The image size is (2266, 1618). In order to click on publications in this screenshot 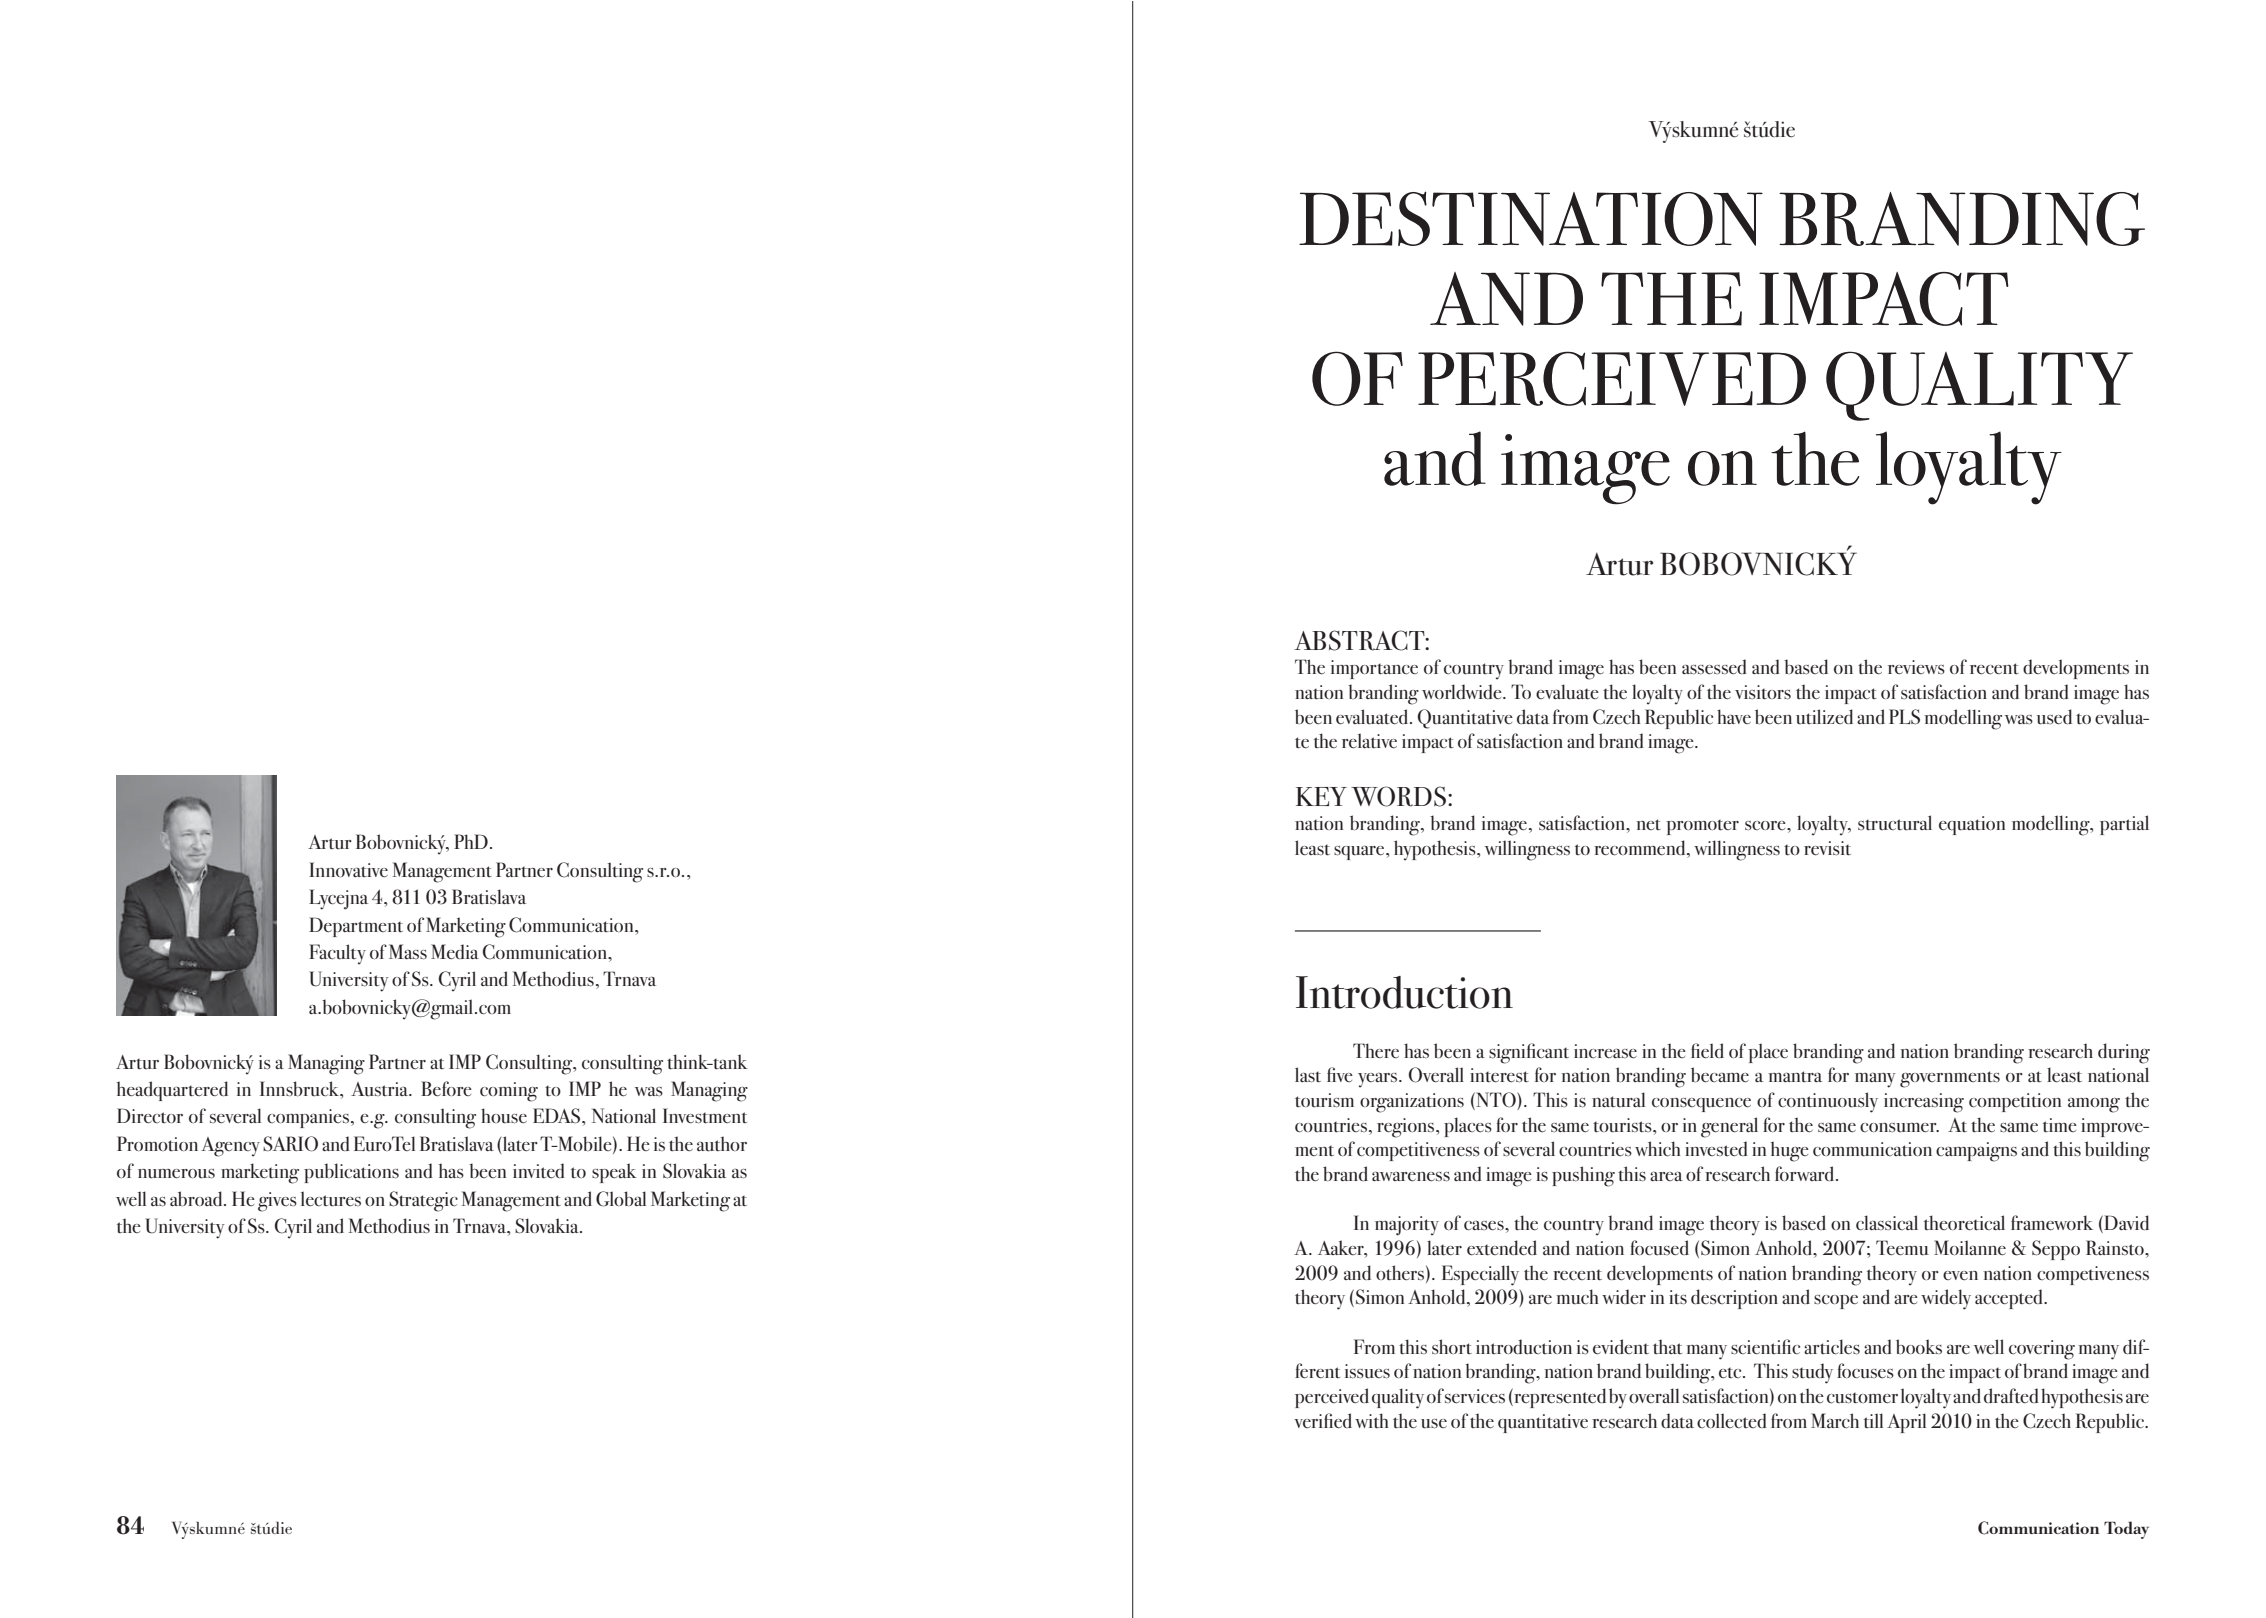, I will do `click(351, 1173)`.
